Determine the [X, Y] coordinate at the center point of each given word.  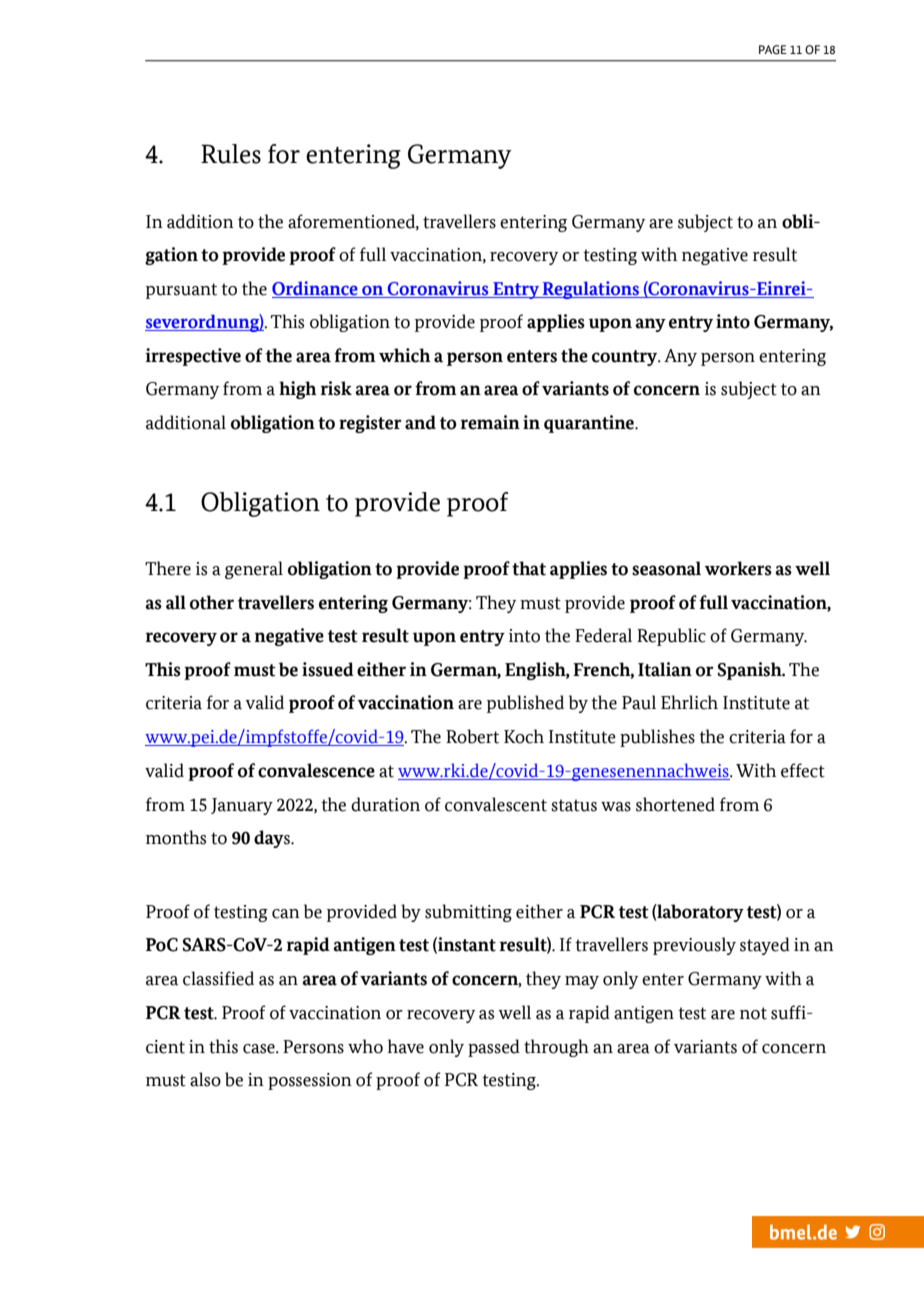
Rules [231, 154]
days [273, 839]
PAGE [773, 49]
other [212, 602]
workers [738, 568]
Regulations [591, 290]
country [626, 358]
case [260, 1049]
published [525, 704]
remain [490, 422]
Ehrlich [689, 702]
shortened [675, 804]
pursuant [181, 291]
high [298, 390]
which [405, 355]
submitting [468, 913]
